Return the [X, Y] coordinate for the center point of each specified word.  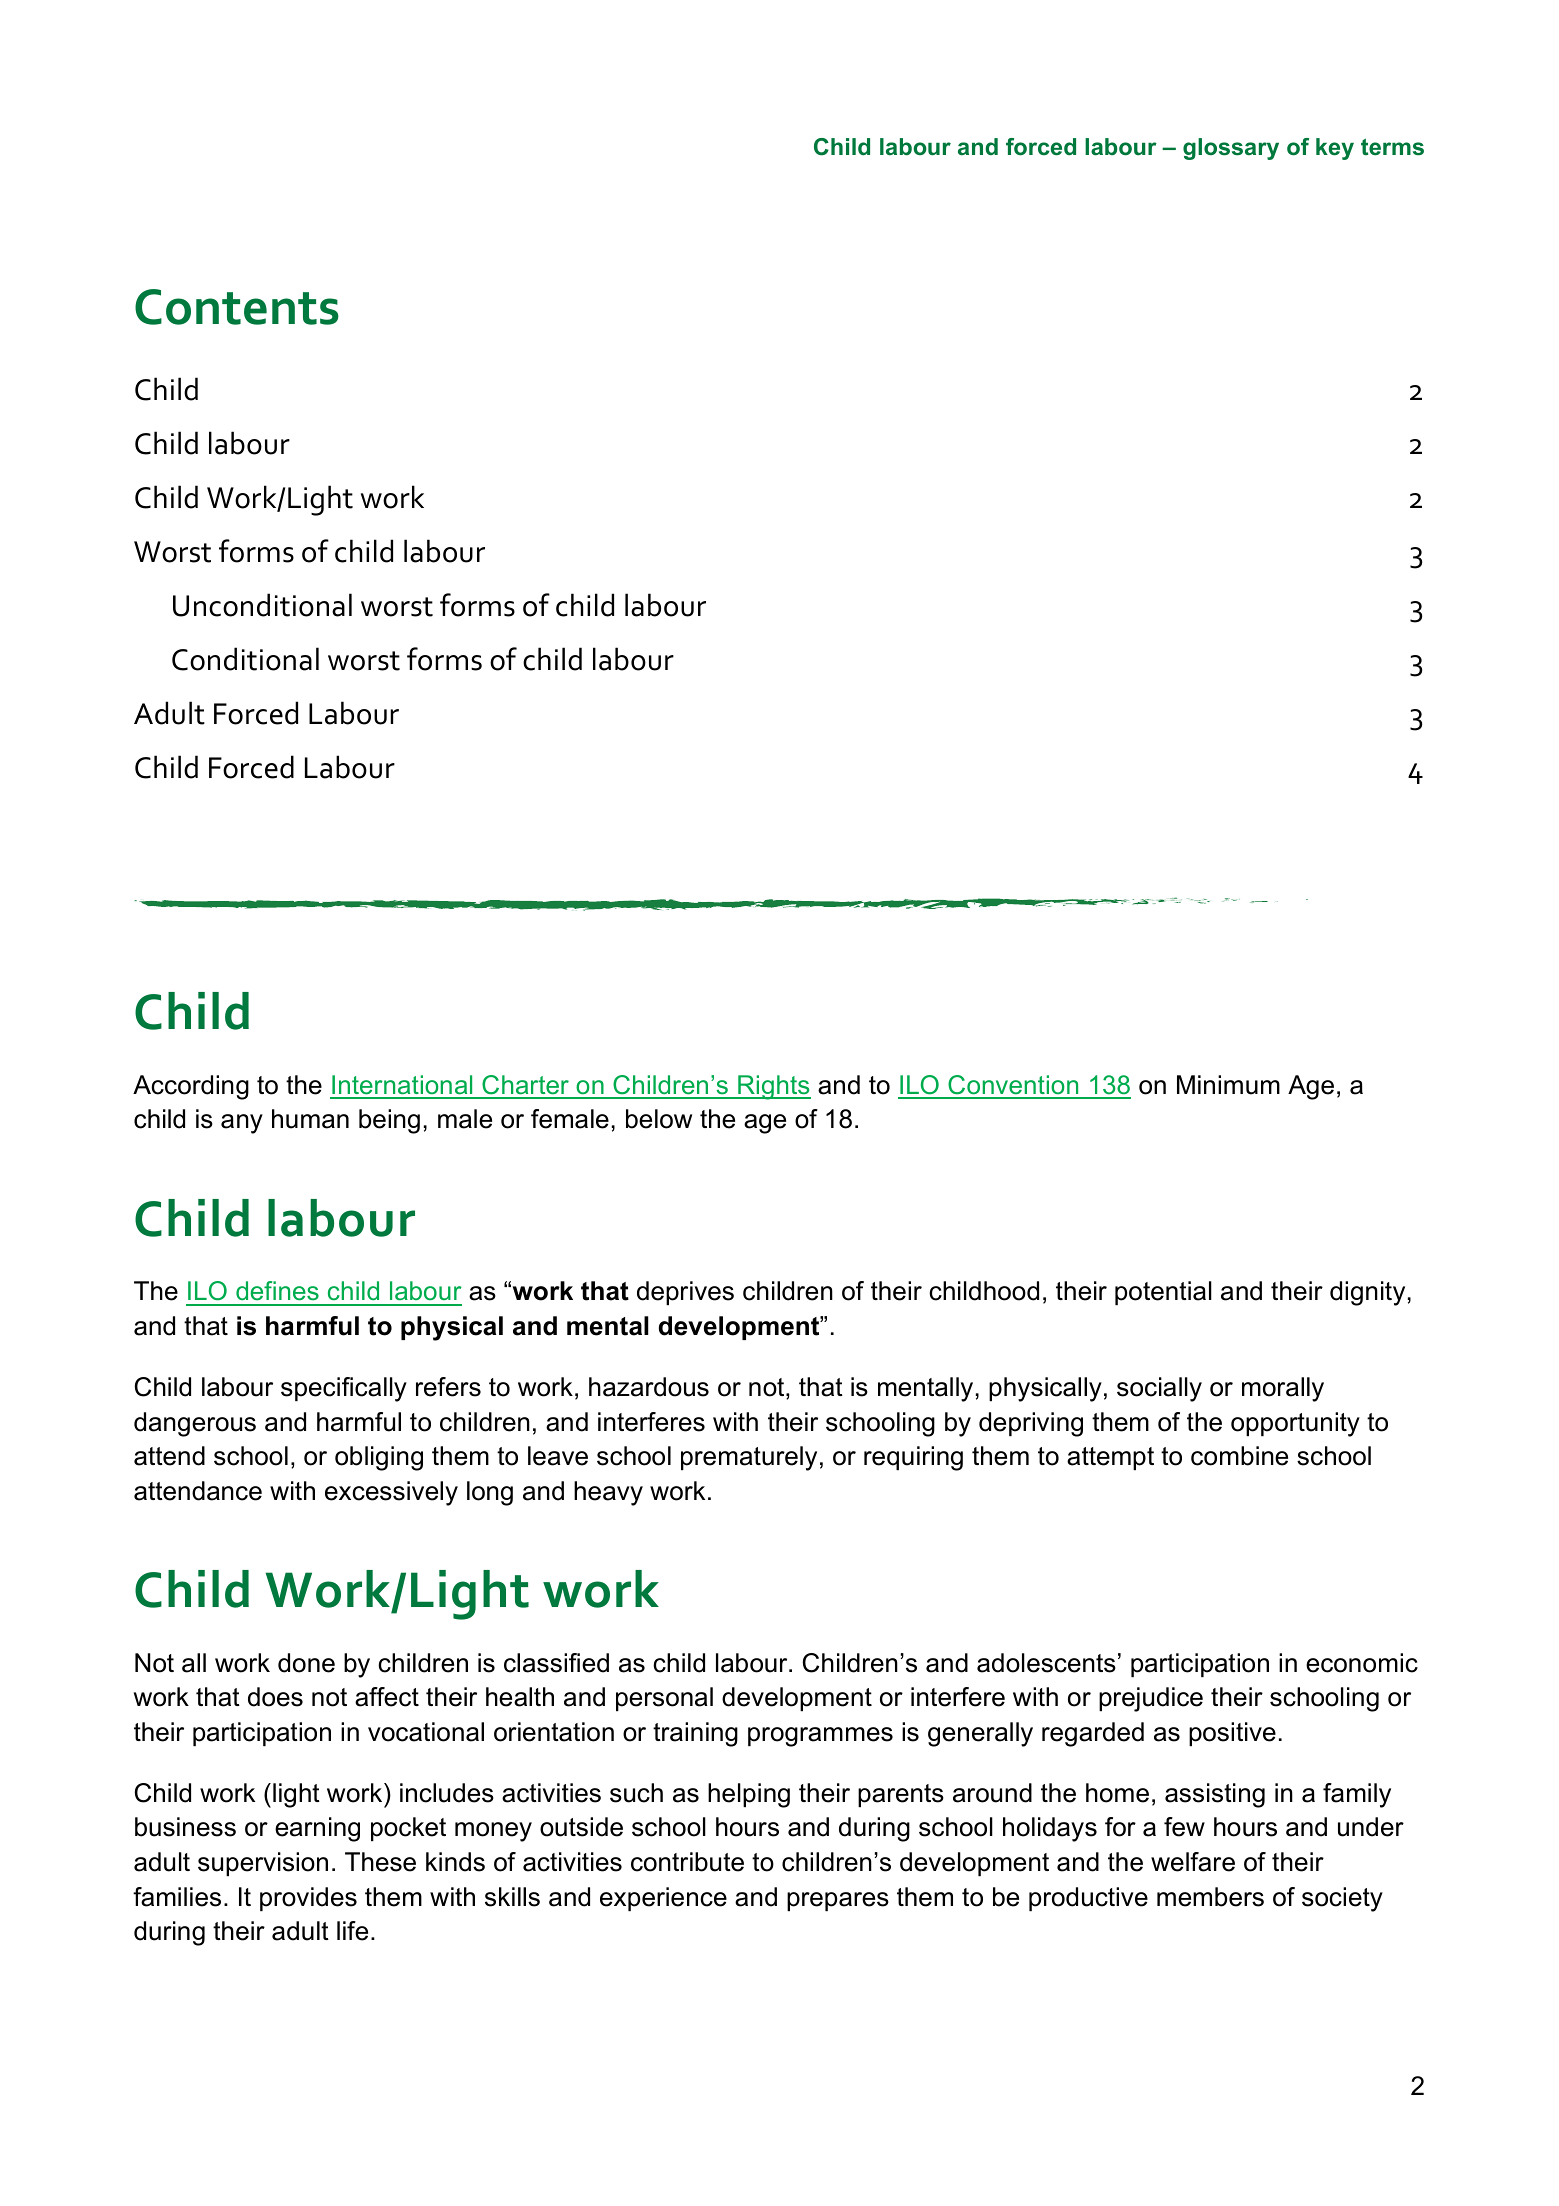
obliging [379, 1458]
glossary [1231, 149]
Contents [237, 307]
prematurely [749, 1458]
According [191, 1087]
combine [1239, 1456]
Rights [773, 1087]
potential [1163, 1293]
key [1335, 149]
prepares [838, 1901]
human [310, 1119]
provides [308, 1899]
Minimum [1228, 1085]
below [659, 1119]
